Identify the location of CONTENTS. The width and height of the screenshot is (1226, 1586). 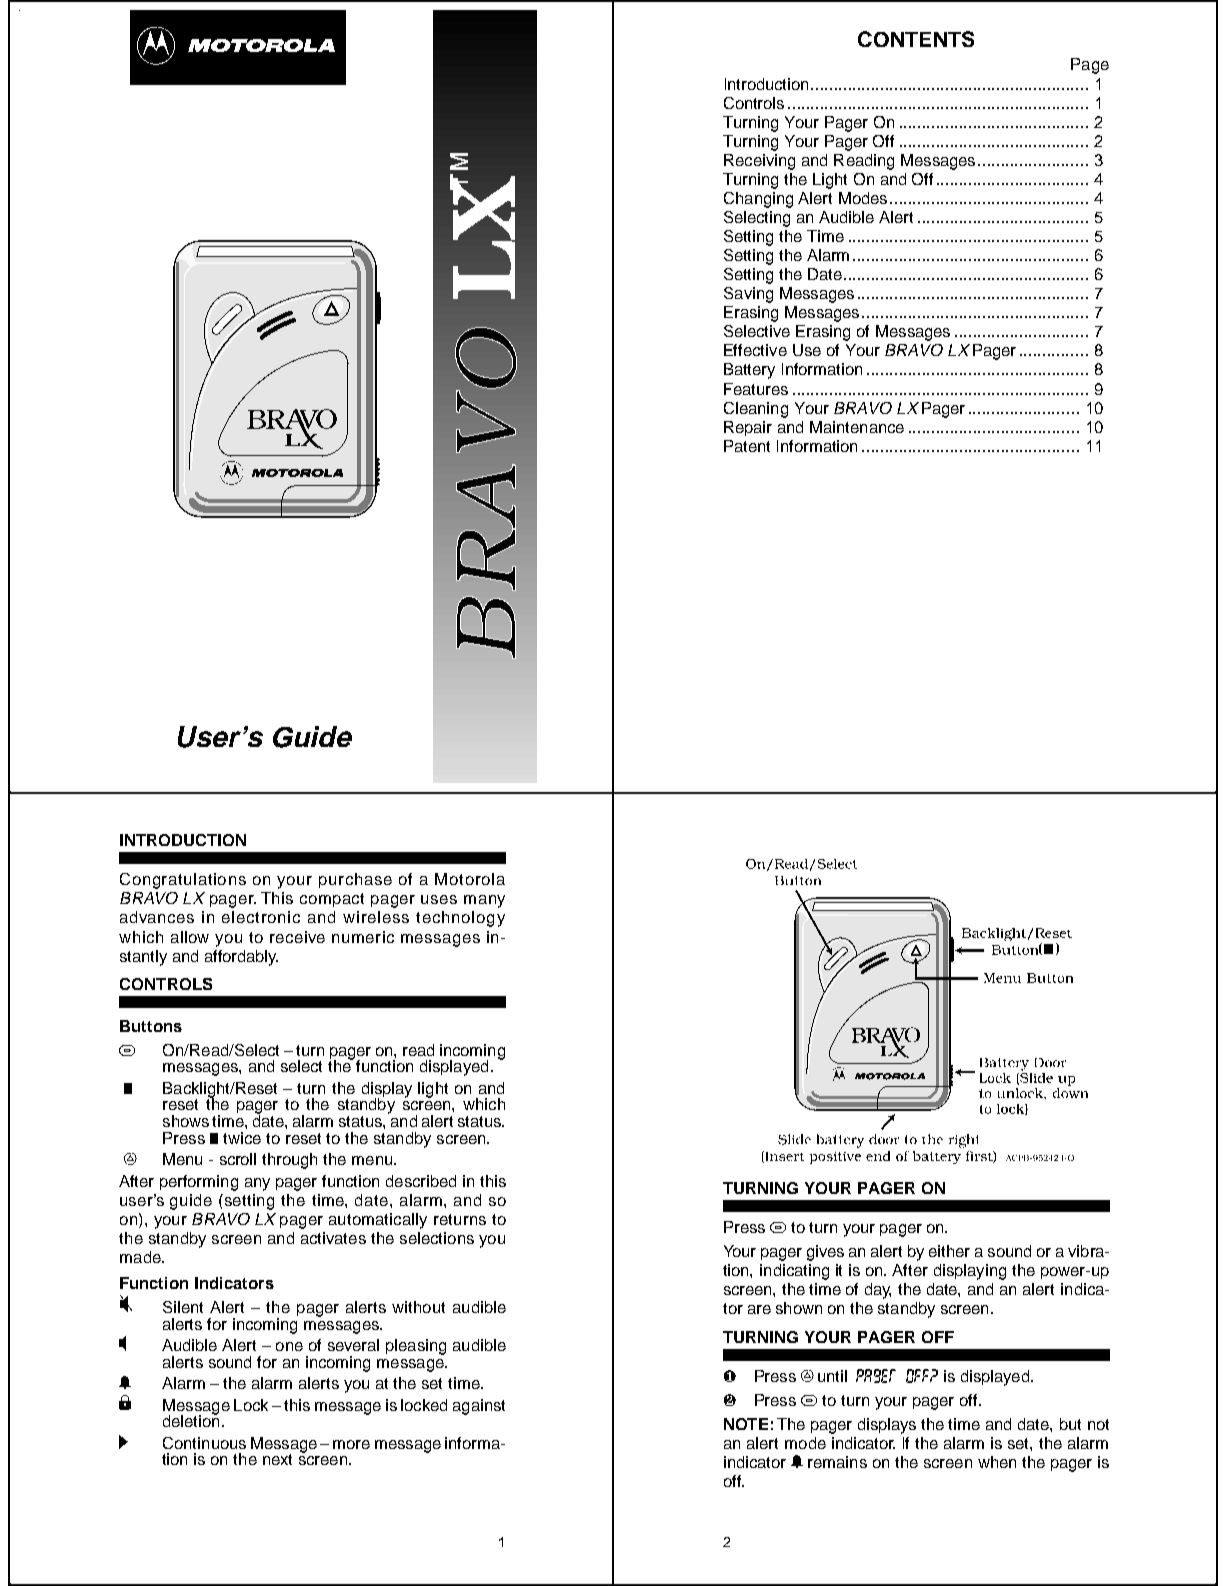
(916, 39).
